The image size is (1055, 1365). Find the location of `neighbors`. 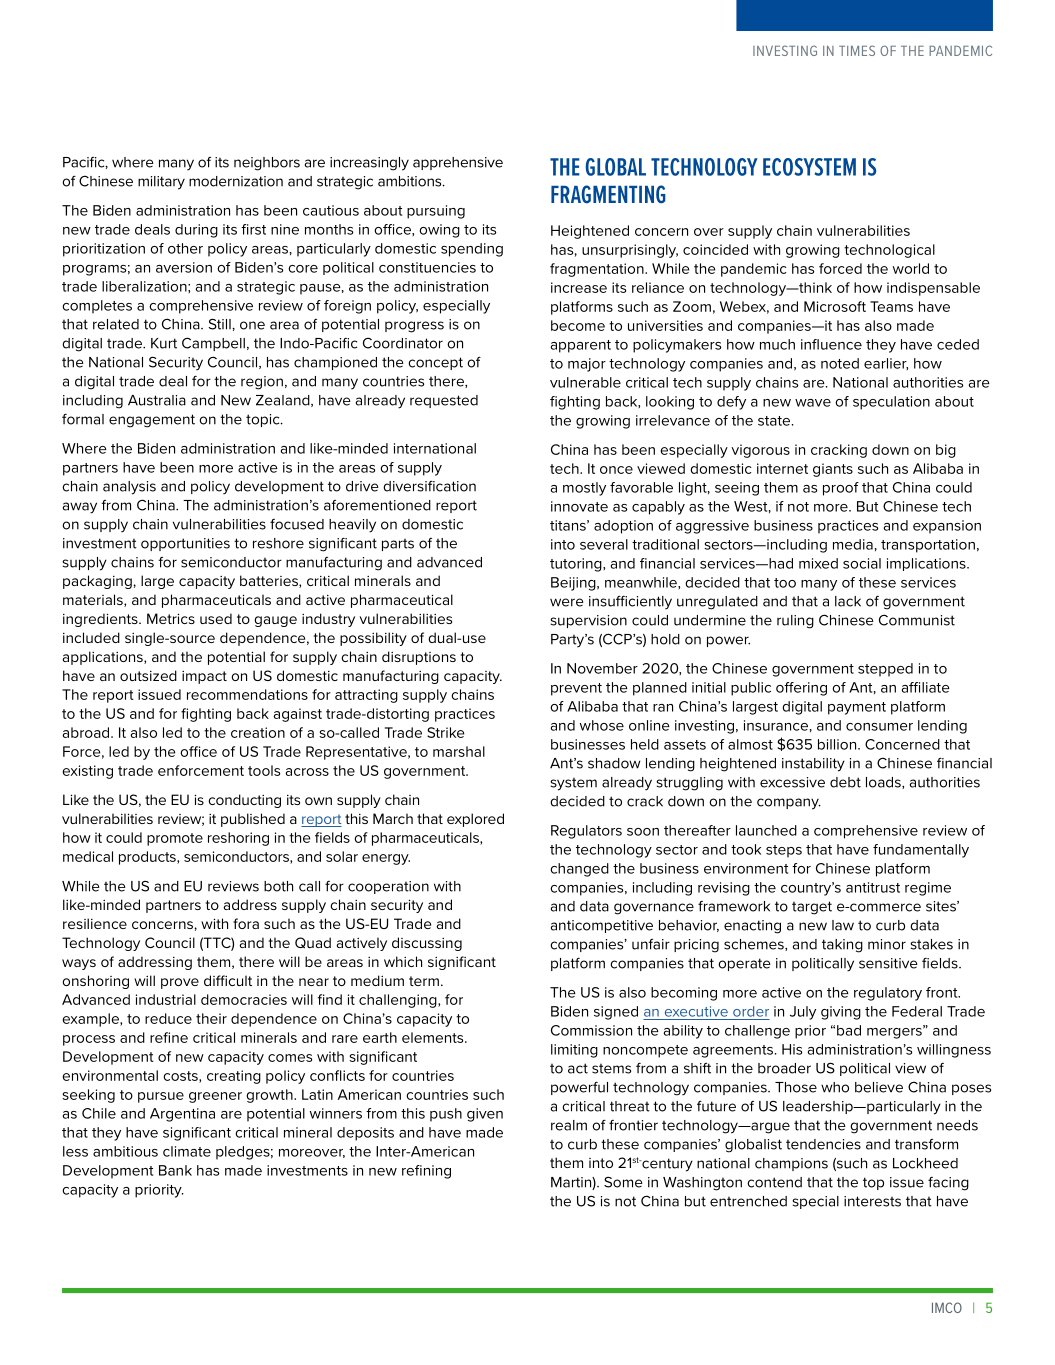

neighbors is located at coordinates (267, 164).
